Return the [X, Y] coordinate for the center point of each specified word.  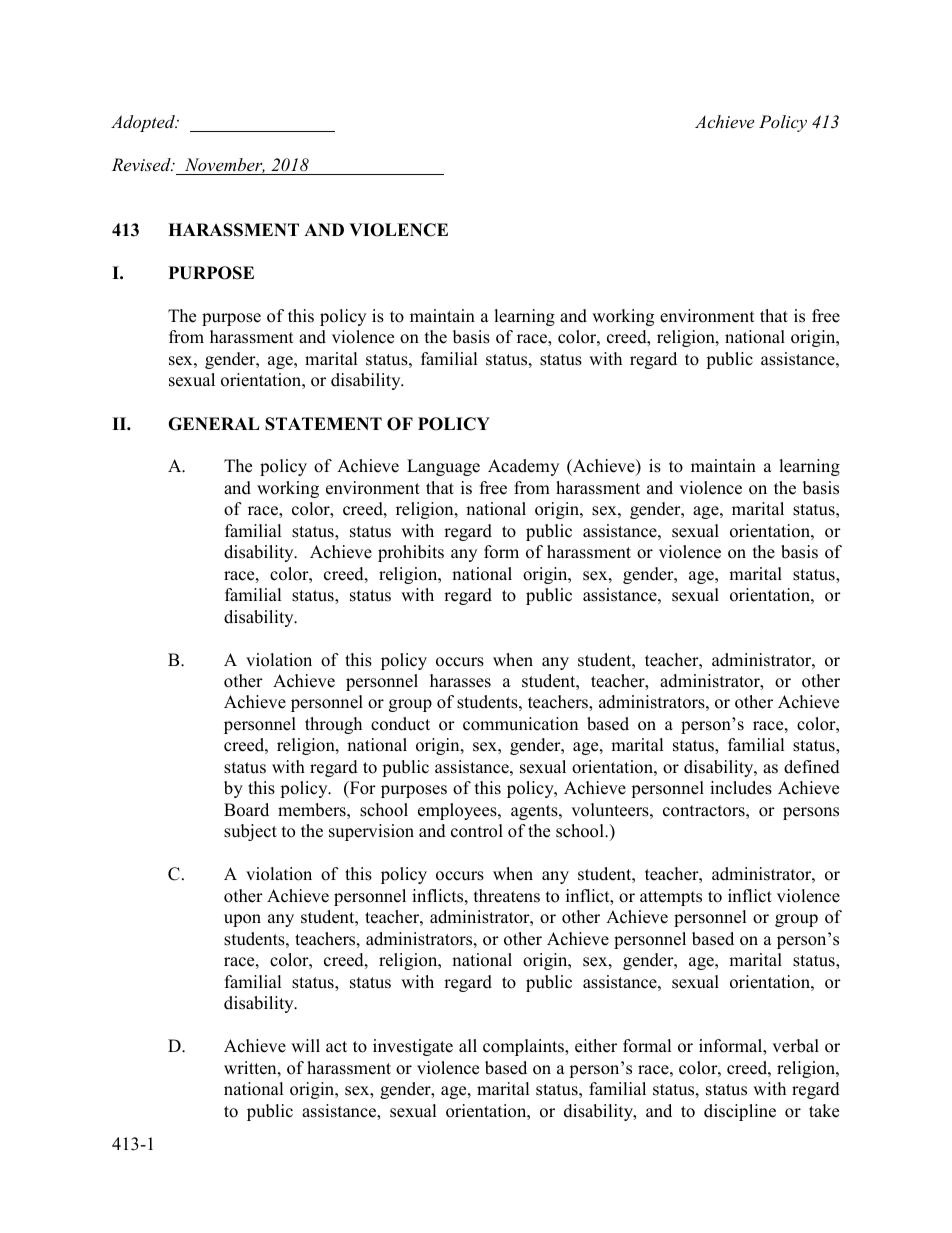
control [477, 831]
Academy [523, 467]
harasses [460, 681]
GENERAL [214, 424]
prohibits [411, 553]
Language [443, 467]
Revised [142, 164]
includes [741, 788]
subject [250, 832]
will [305, 1045]
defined [812, 767]
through [333, 725]
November [223, 166]
